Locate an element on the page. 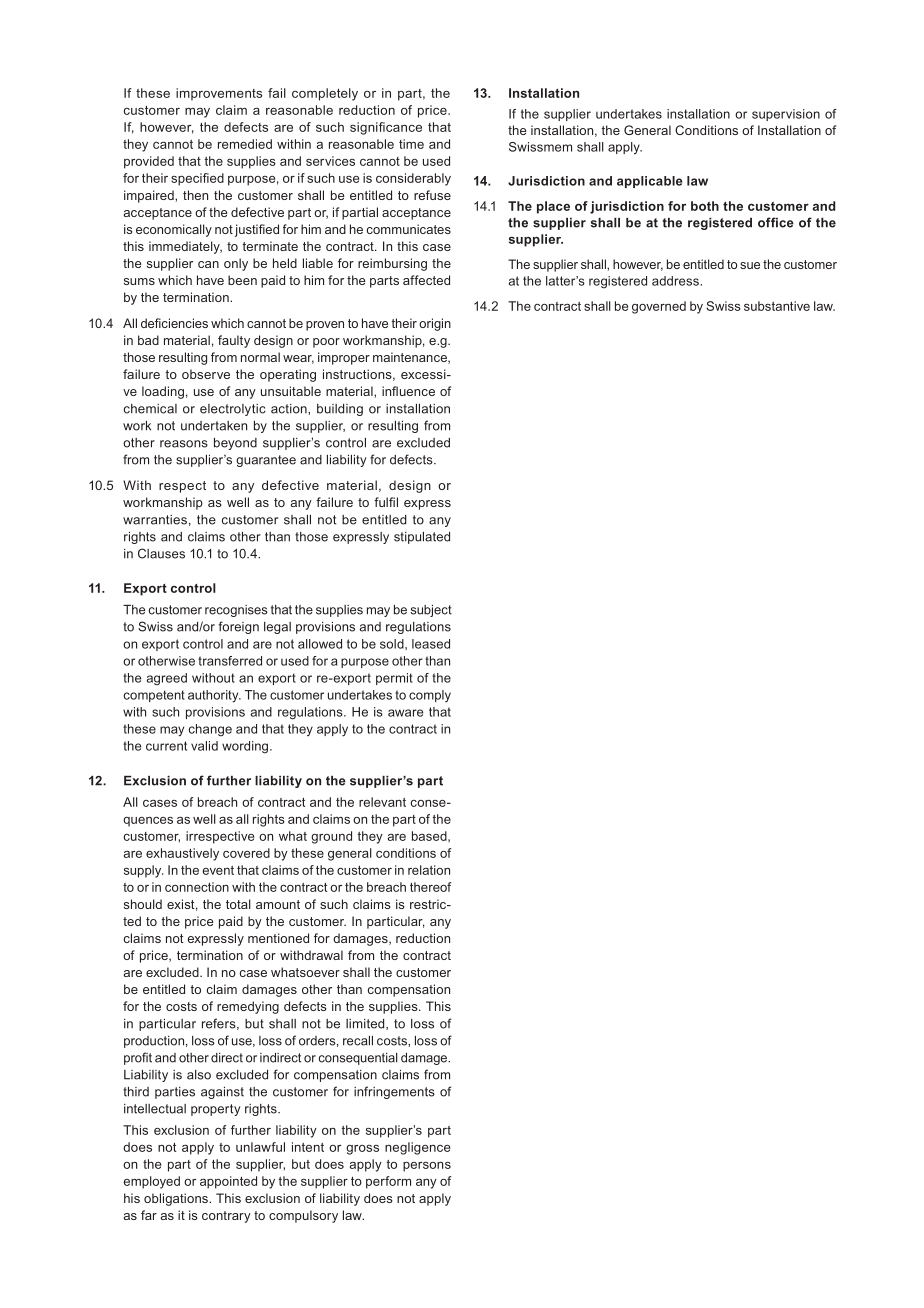 This image has width=924, height=1308. supervision is located at coordinates (786, 115).
